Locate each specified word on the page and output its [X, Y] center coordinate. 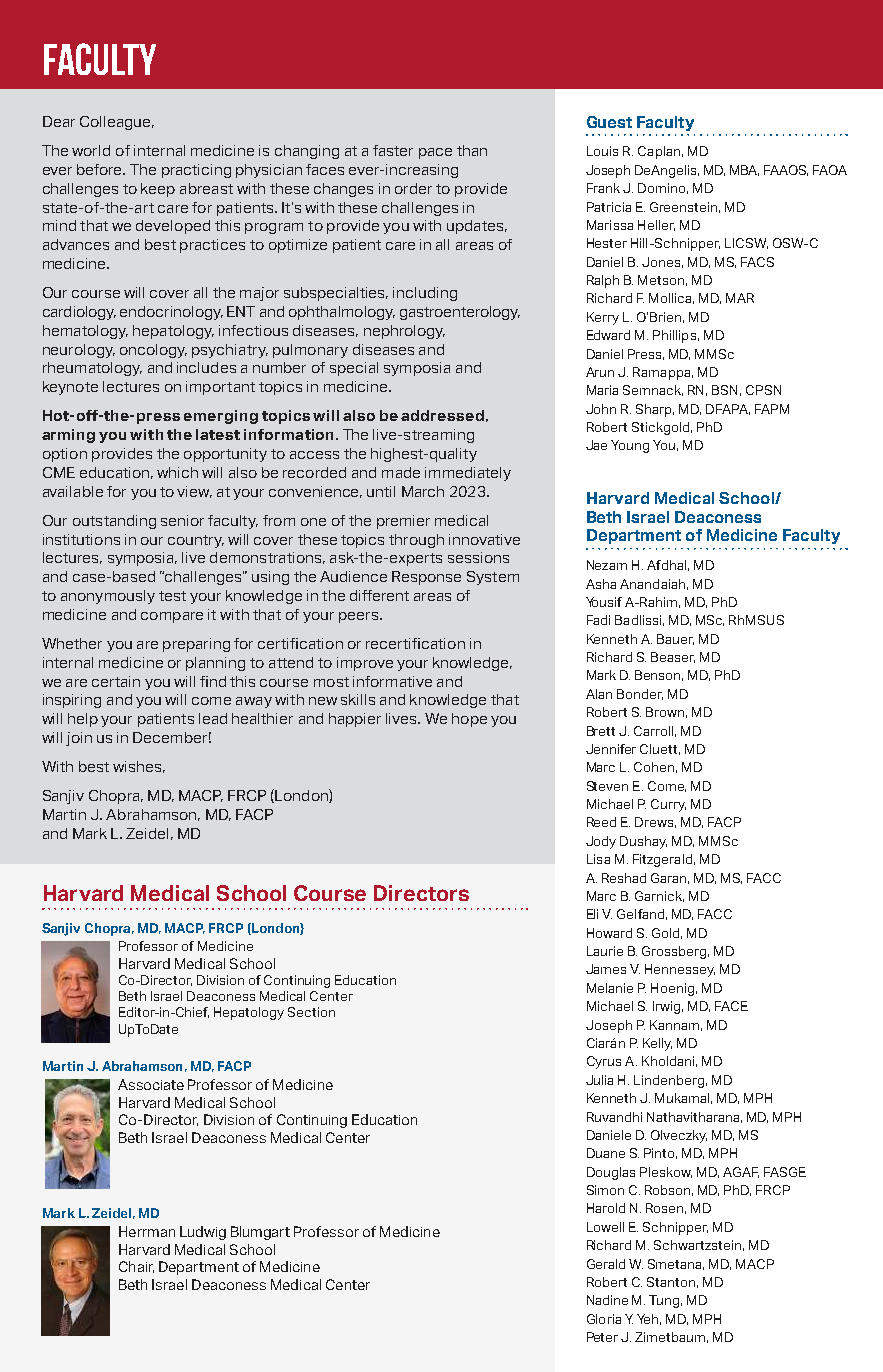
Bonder [640, 694]
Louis [602, 151]
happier [355, 720]
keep [158, 190]
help [83, 720]
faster [393, 150]
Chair [136, 1267]
